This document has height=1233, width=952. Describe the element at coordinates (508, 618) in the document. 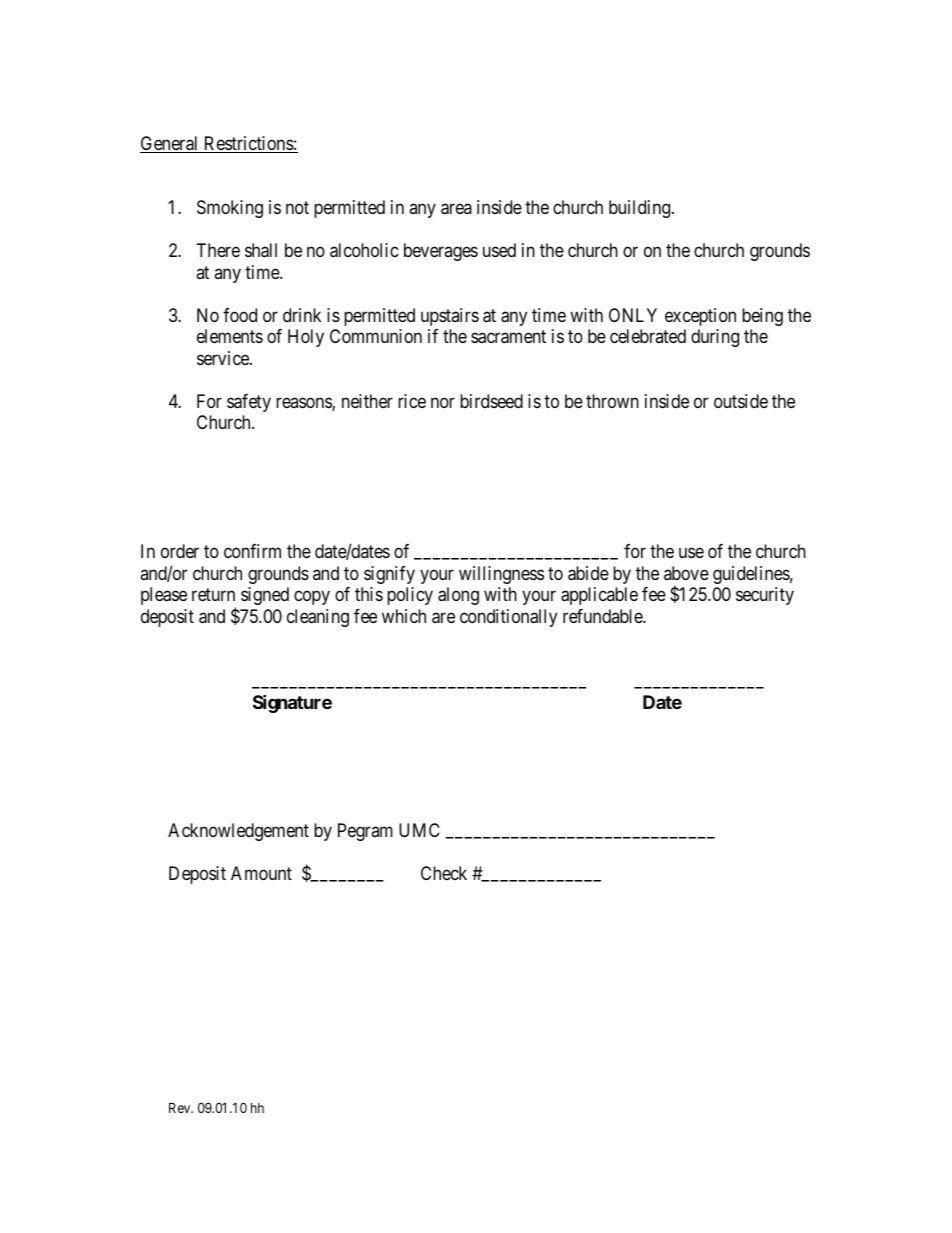

I see `conditionally` at that location.
